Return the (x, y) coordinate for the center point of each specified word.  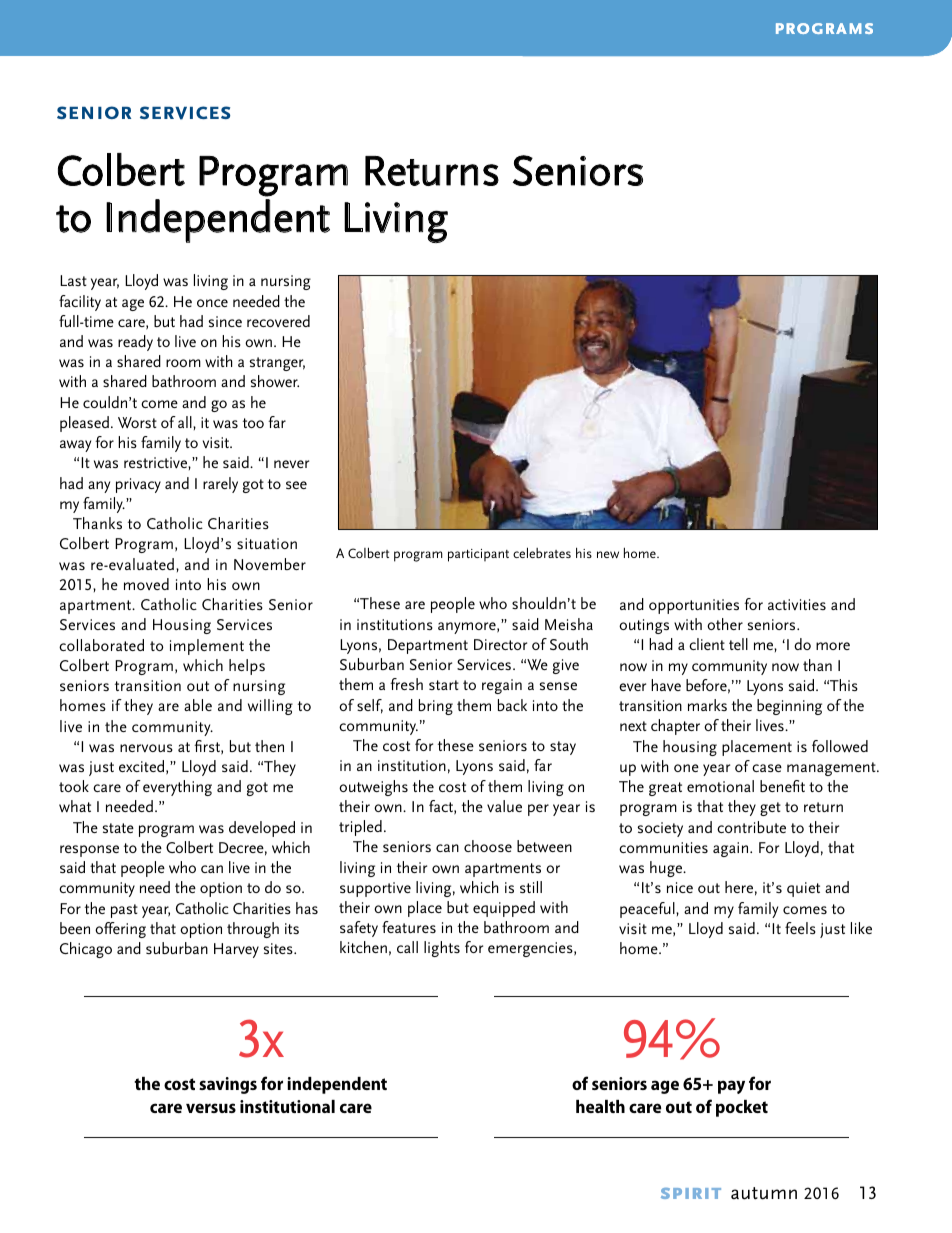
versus (211, 1108)
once (212, 303)
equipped (504, 909)
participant (478, 555)
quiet (803, 889)
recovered (278, 321)
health (600, 1106)
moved (146, 584)
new (608, 554)
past (124, 911)
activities (797, 604)
